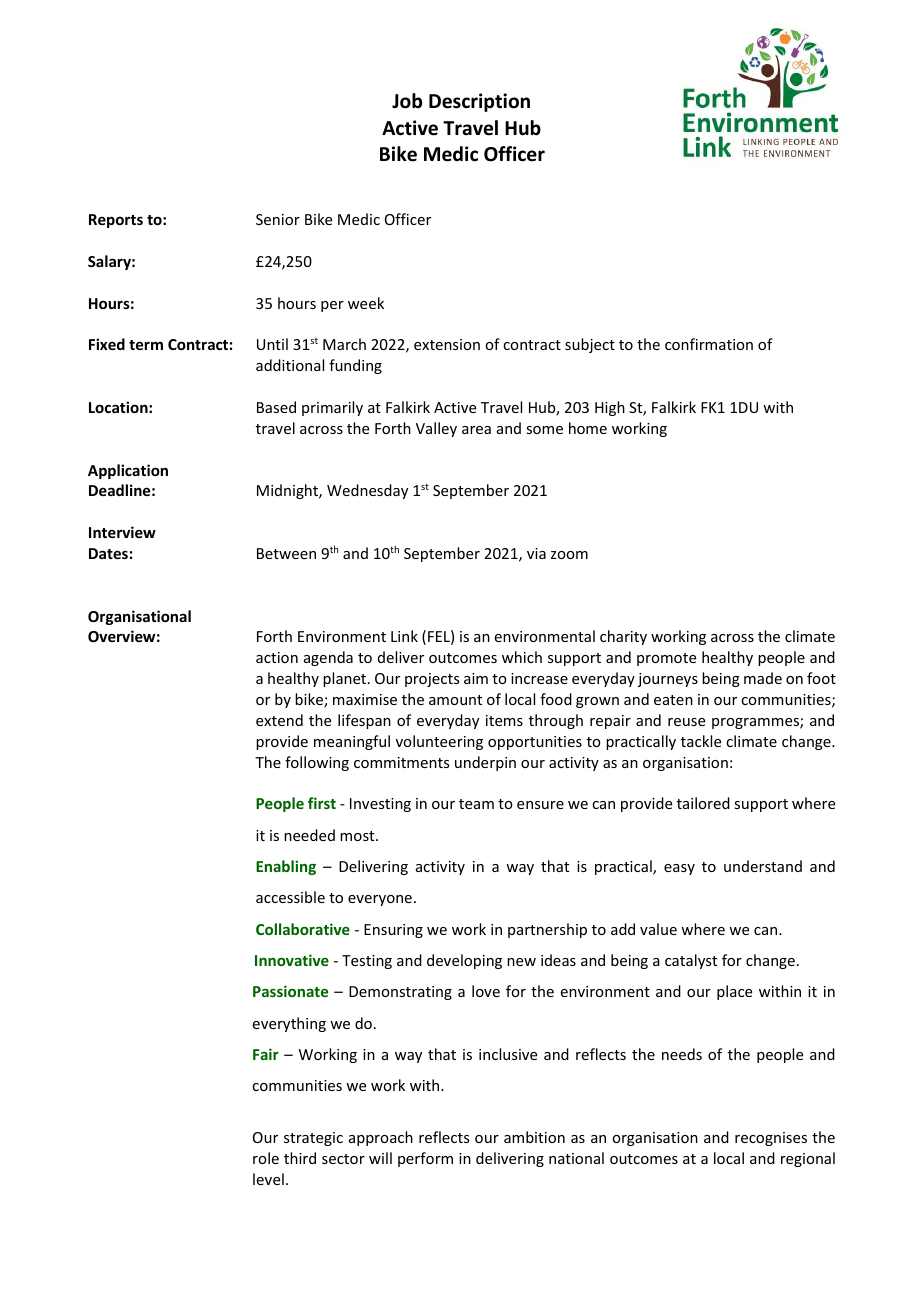 This page has height=1308, width=924. I want to click on Reports, so click(116, 221).
